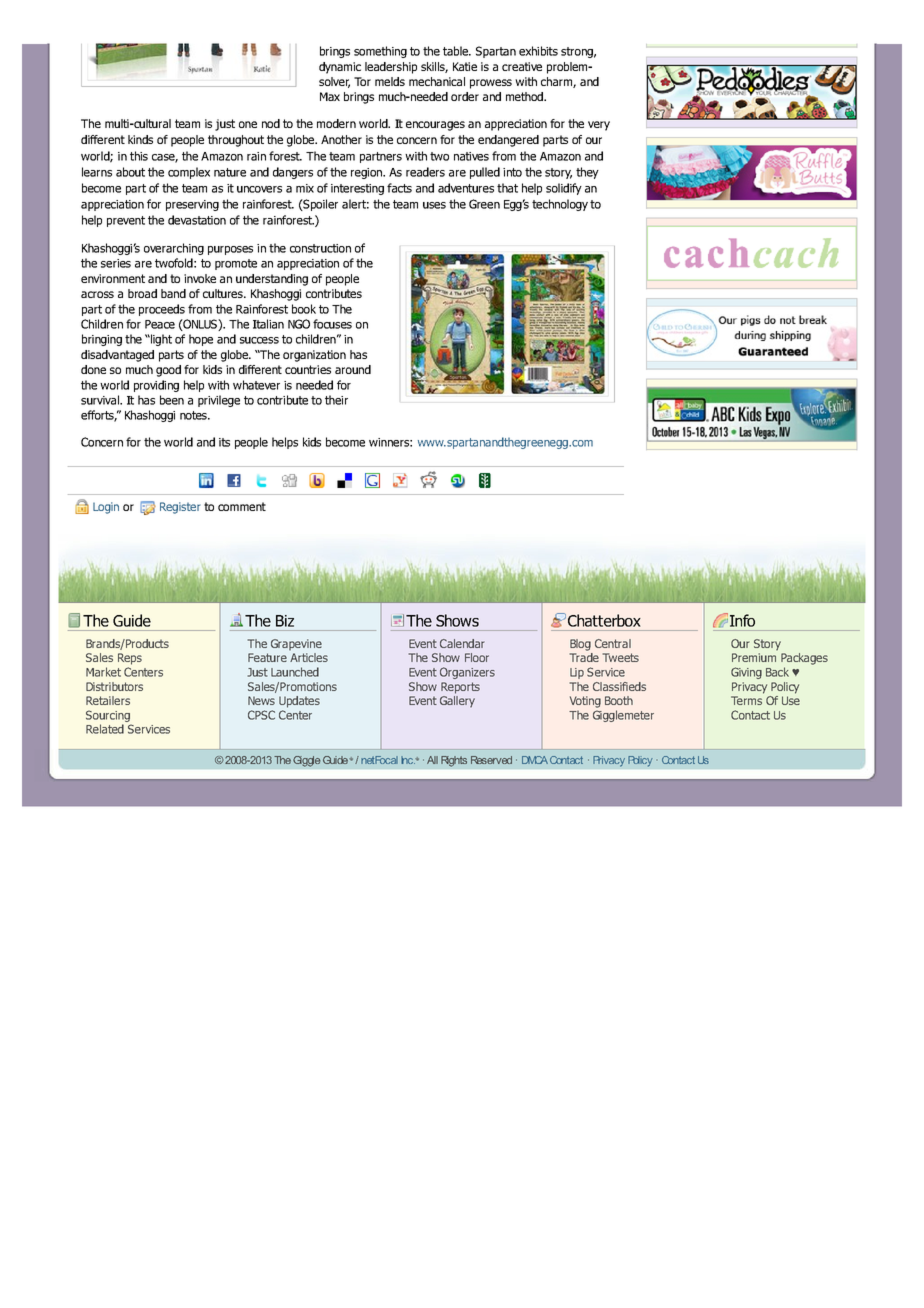 This screenshot has width=924, height=1308. What do you see at coordinates (599, 126) in the screenshot?
I see `very` at bounding box center [599, 126].
